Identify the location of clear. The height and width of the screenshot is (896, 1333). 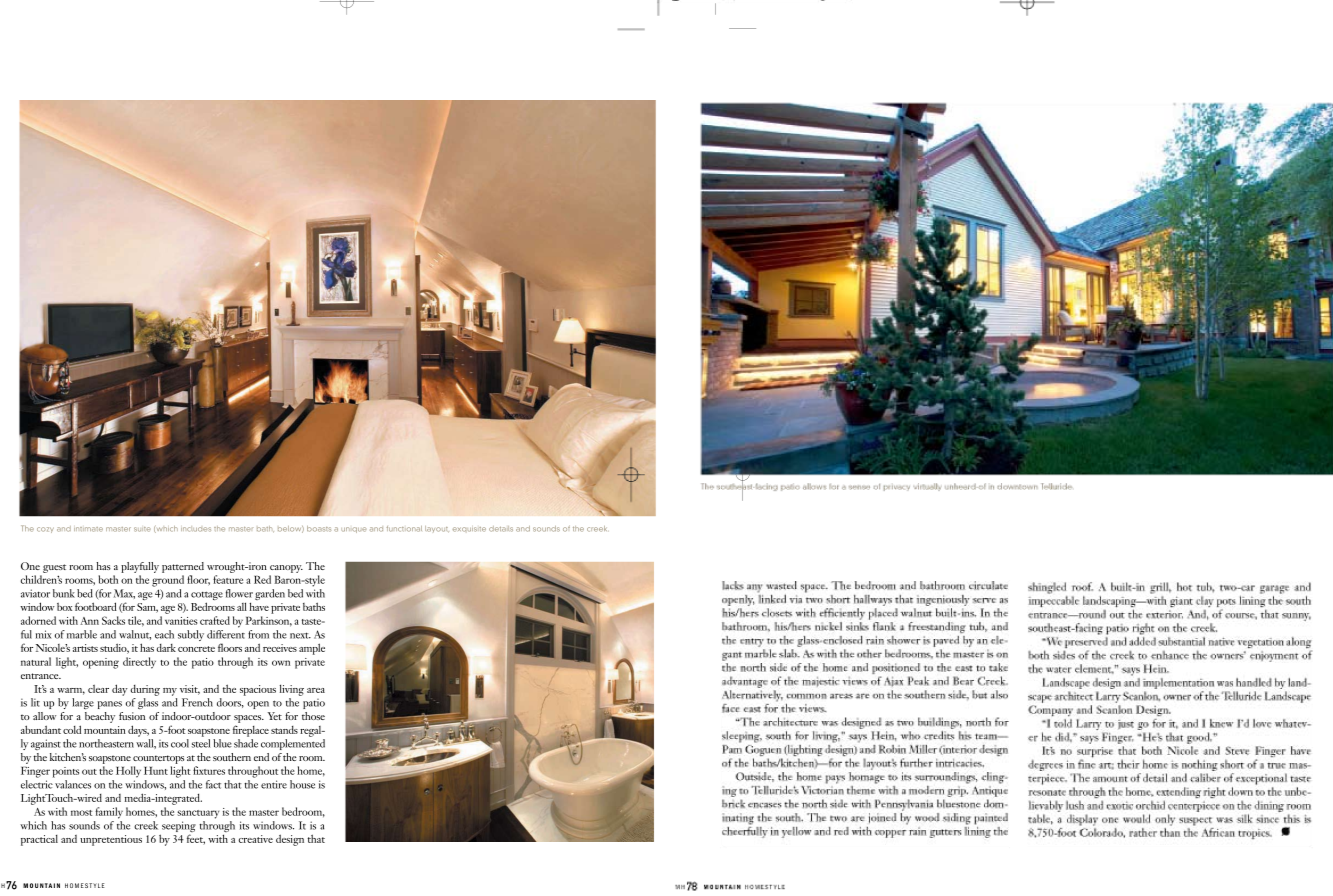
(98, 689).
